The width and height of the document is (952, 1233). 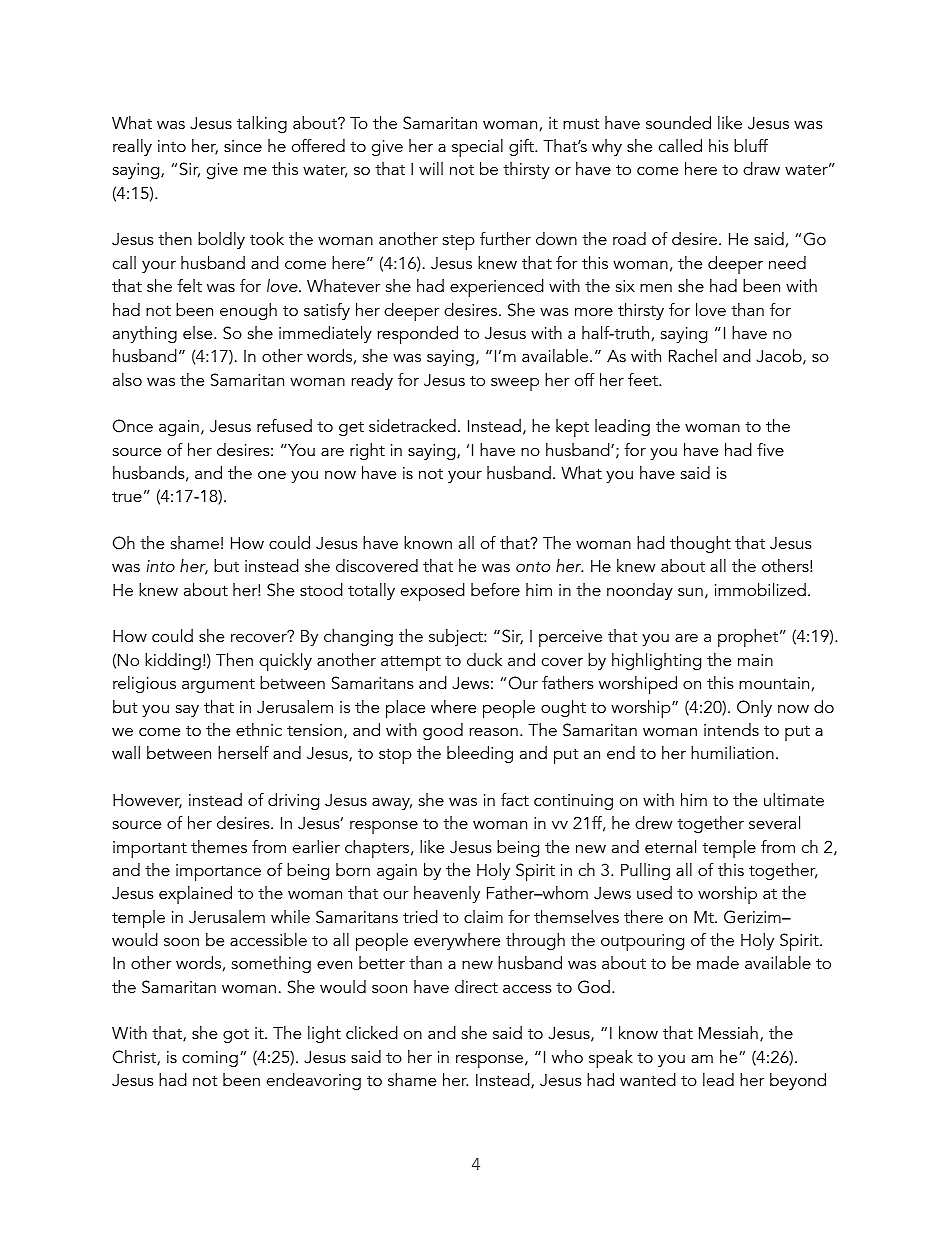 I want to click on since, so click(x=243, y=146).
